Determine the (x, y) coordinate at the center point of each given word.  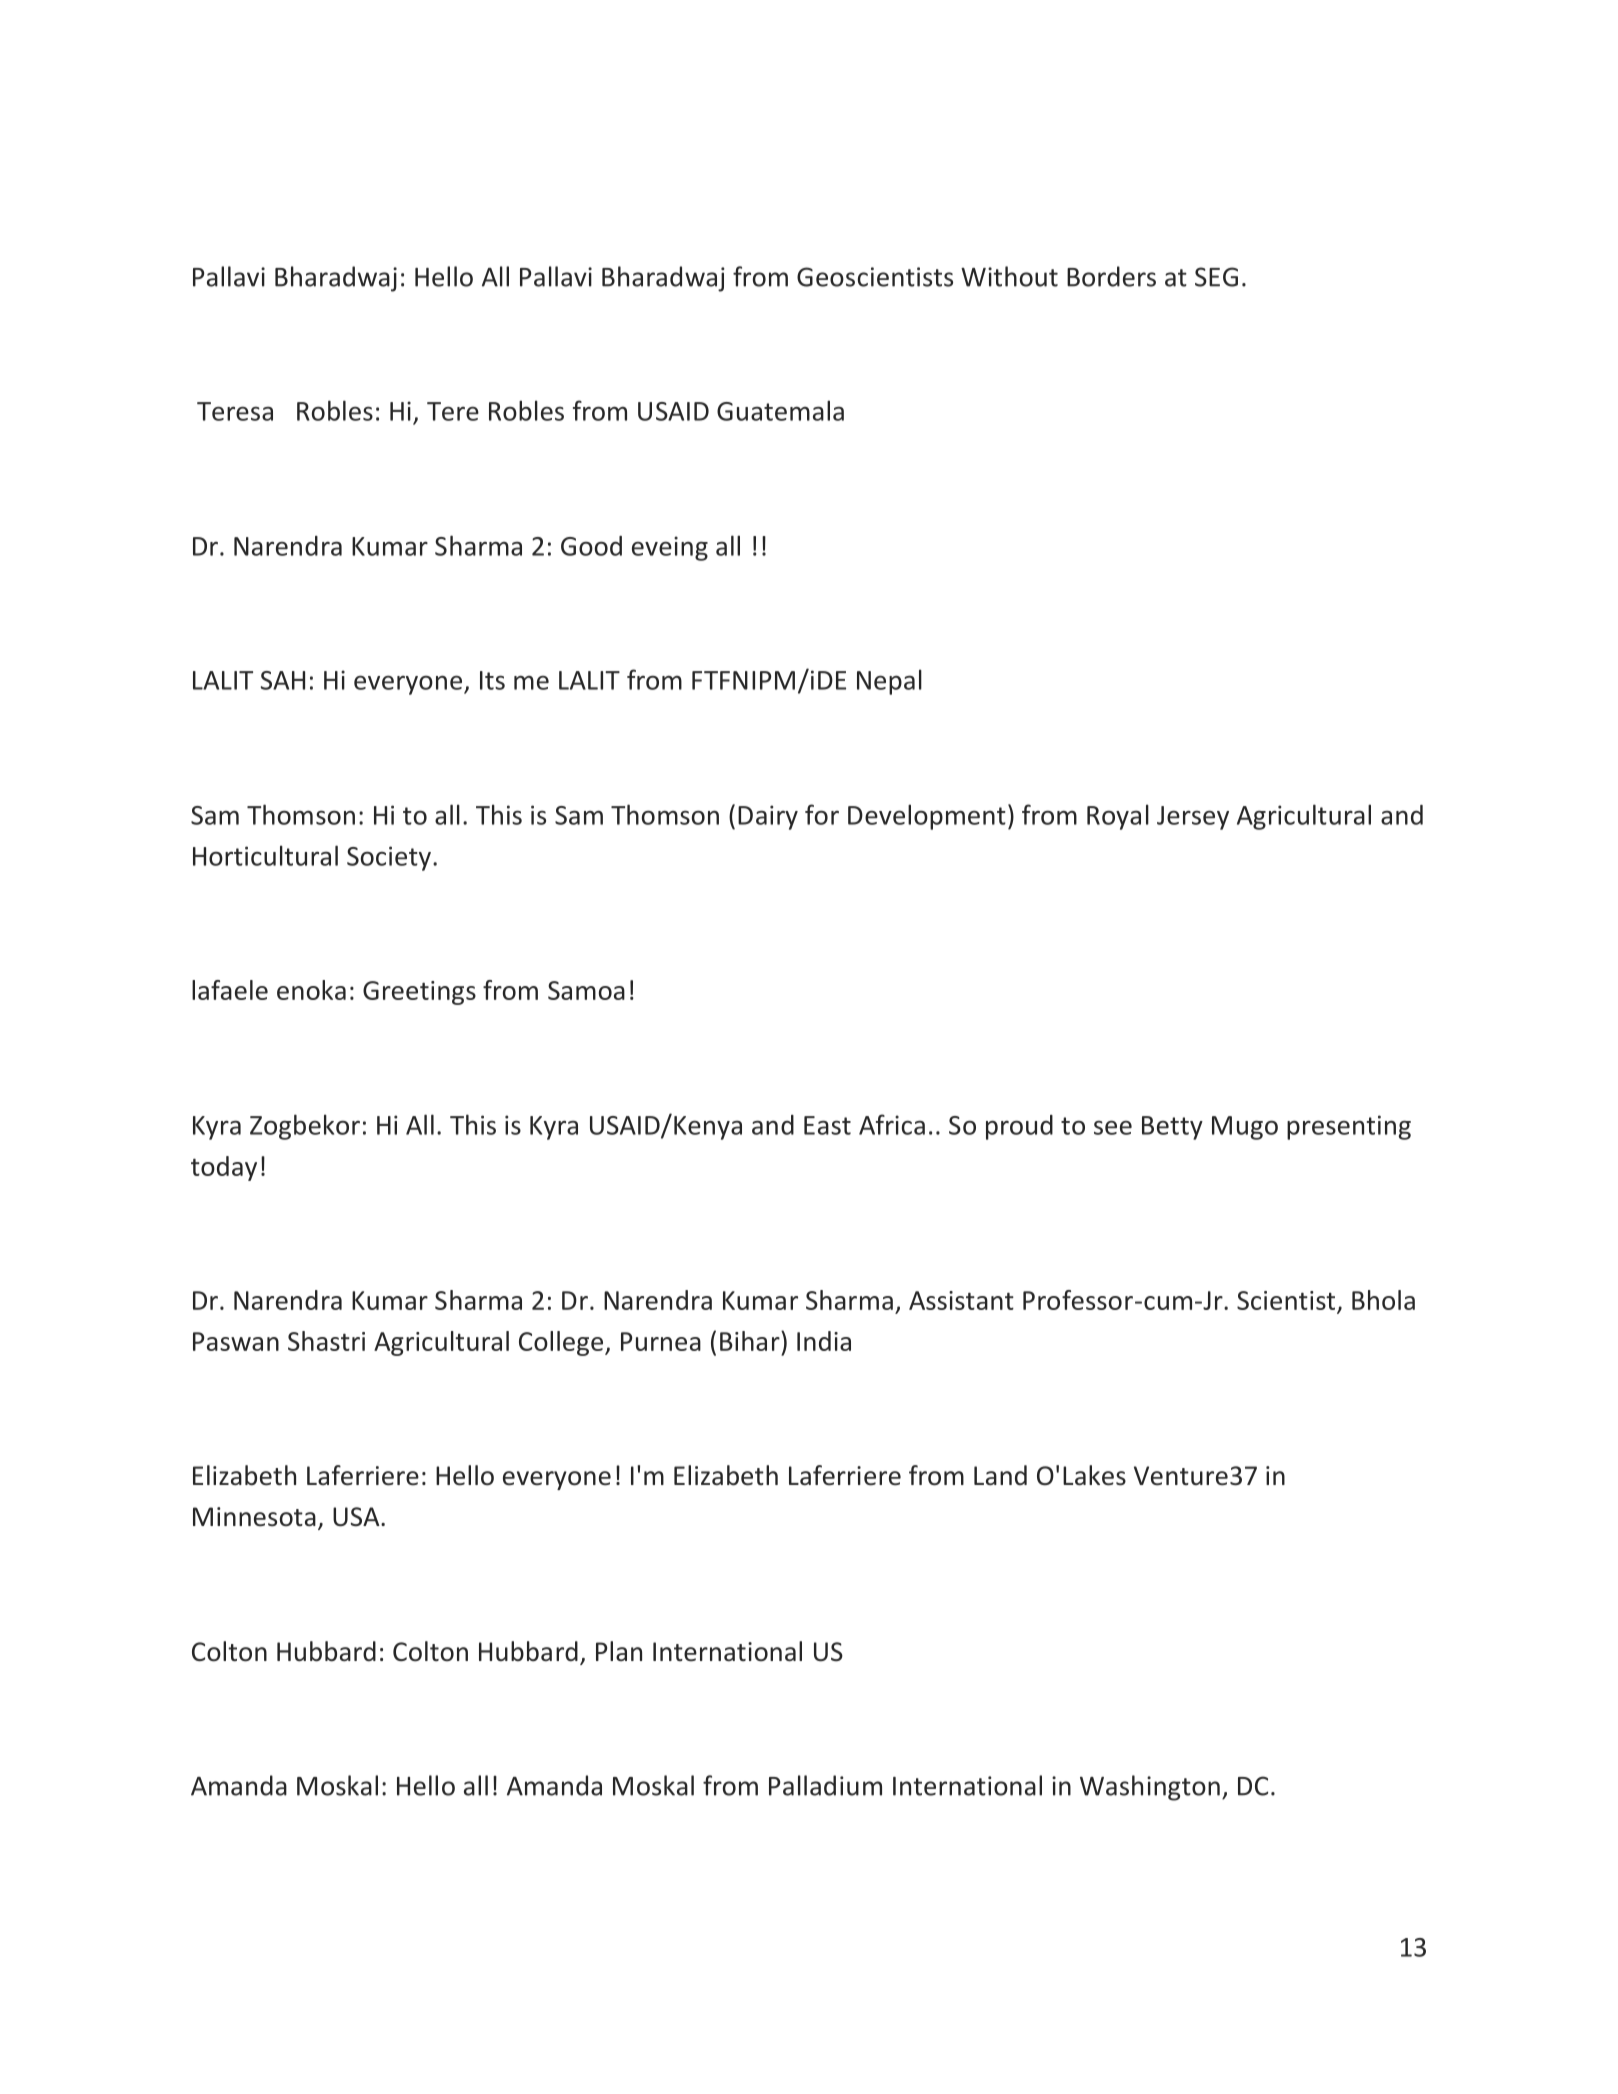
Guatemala (780, 410)
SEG (1216, 277)
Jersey (1193, 818)
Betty (1172, 1128)
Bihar (751, 1341)
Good (591, 546)
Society (390, 858)
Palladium (825, 1785)
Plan (619, 1651)
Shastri (326, 1341)
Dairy (768, 817)
